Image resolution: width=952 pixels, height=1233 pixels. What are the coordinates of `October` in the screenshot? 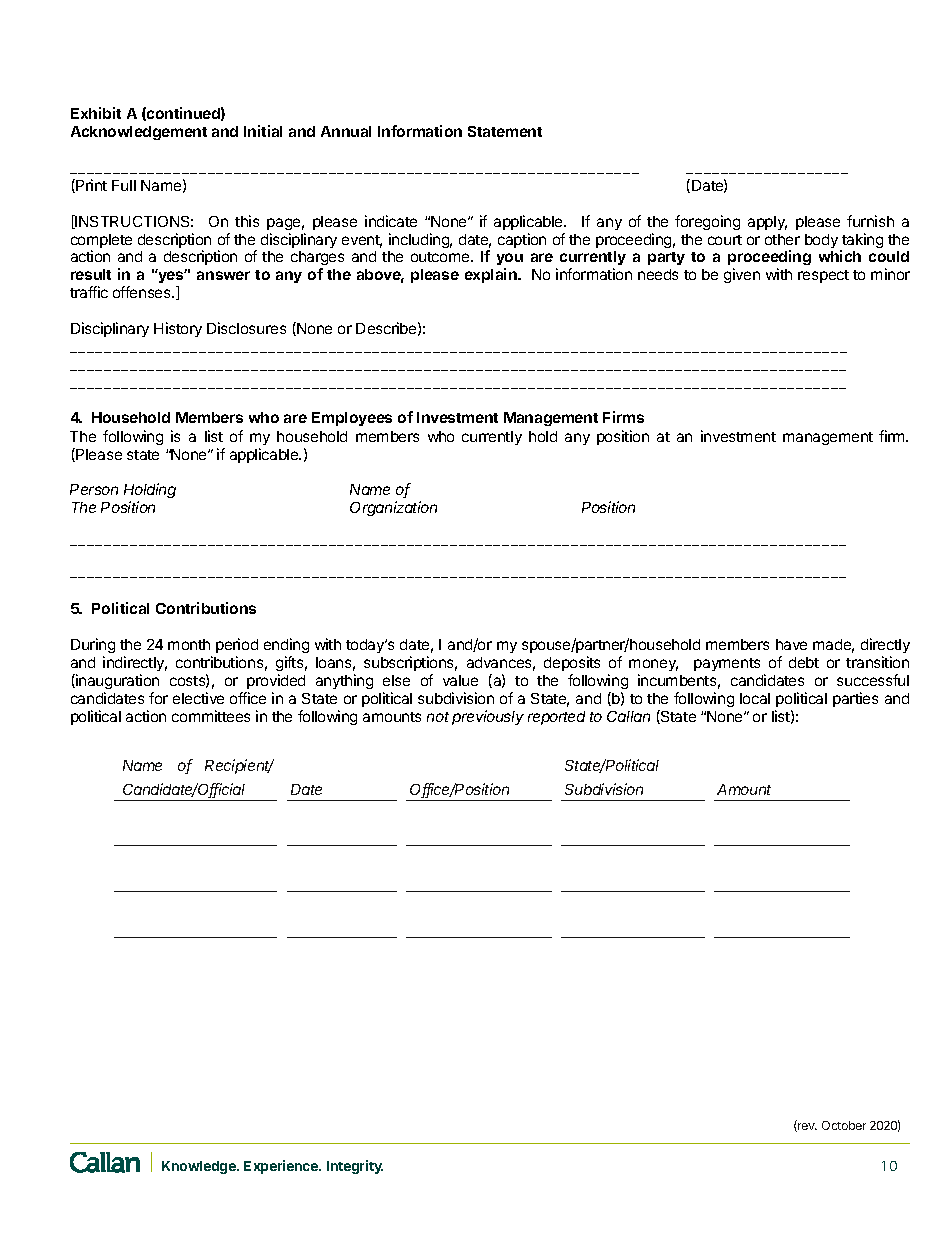 It's located at (844, 1125).
